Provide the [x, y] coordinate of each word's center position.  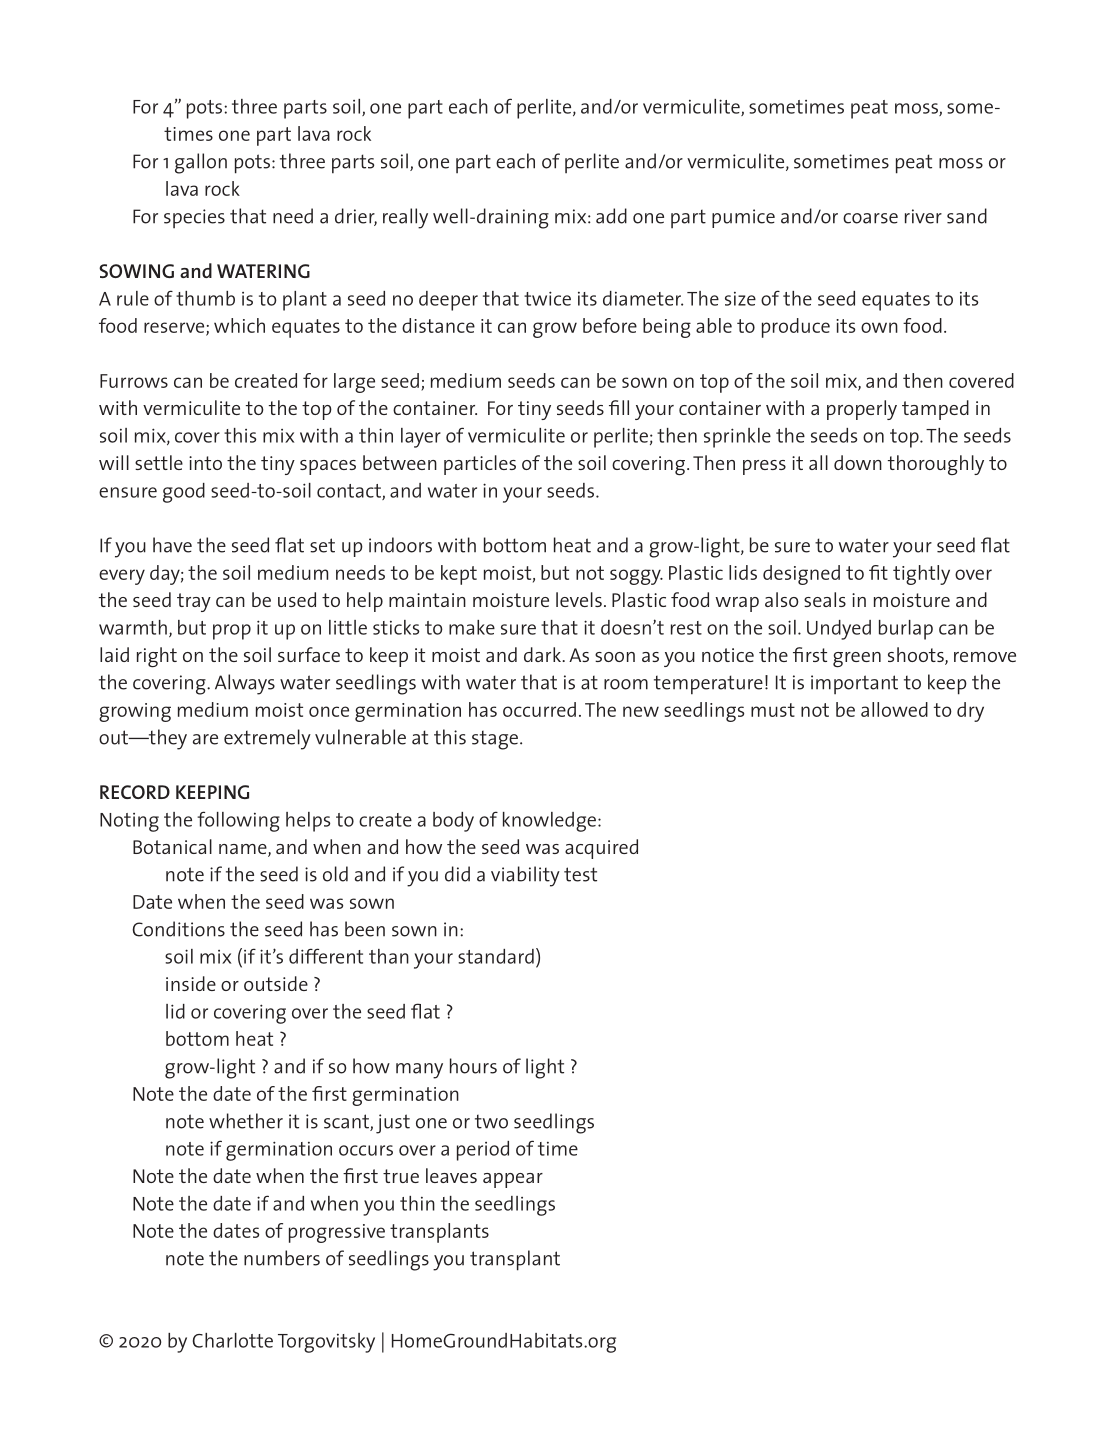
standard [496, 956]
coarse [870, 218]
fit [878, 572]
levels [579, 599]
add [611, 216]
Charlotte [233, 1340]
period [483, 1151]
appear [513, 1180]
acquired [601, 849]
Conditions [178, 929]
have [172, 545]
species [194, 218]
